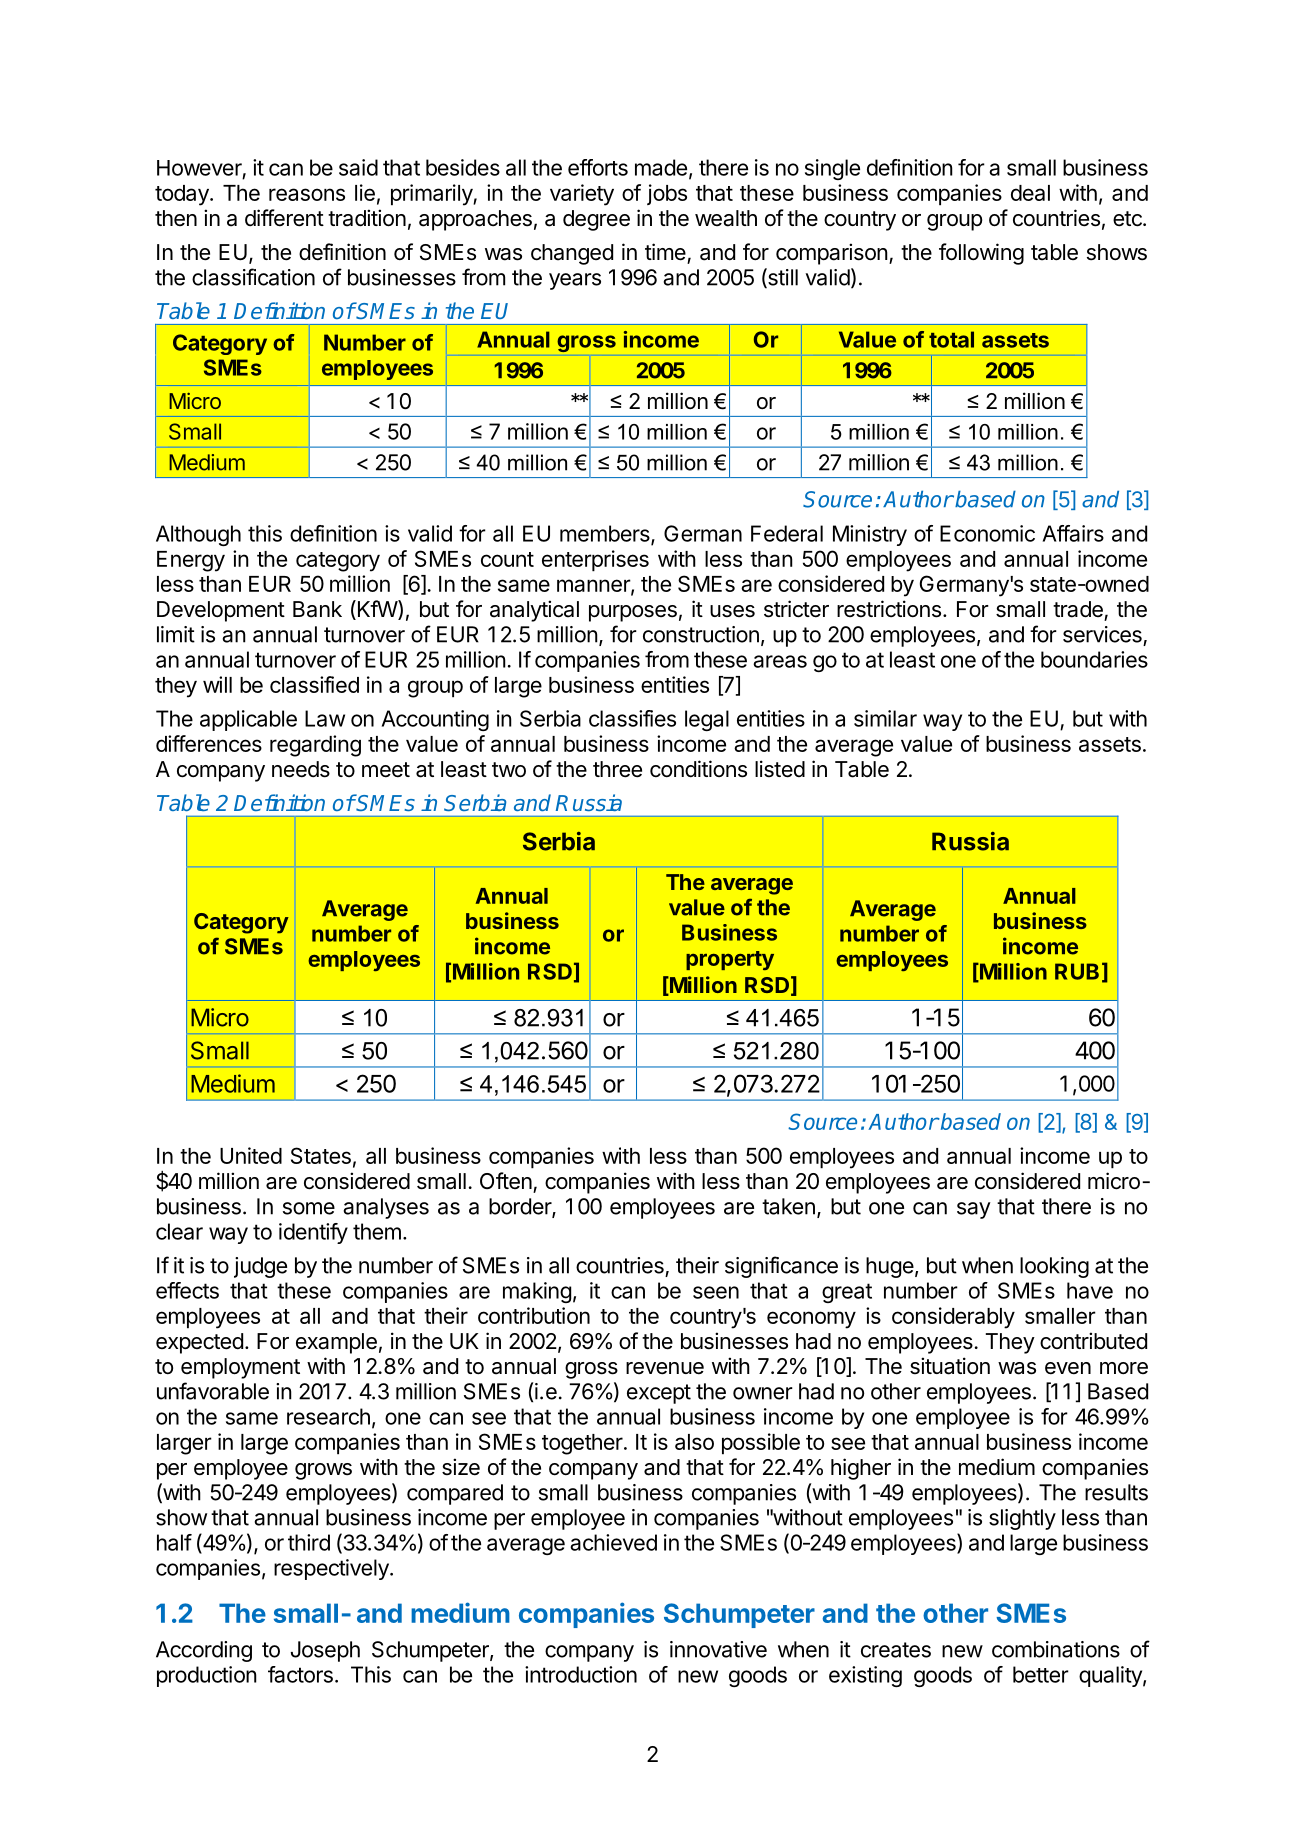 This screenshot has width=1304, height=1844. Describe the element at coordinates (730, 960) in the screenshot. I see `property` at that location.
